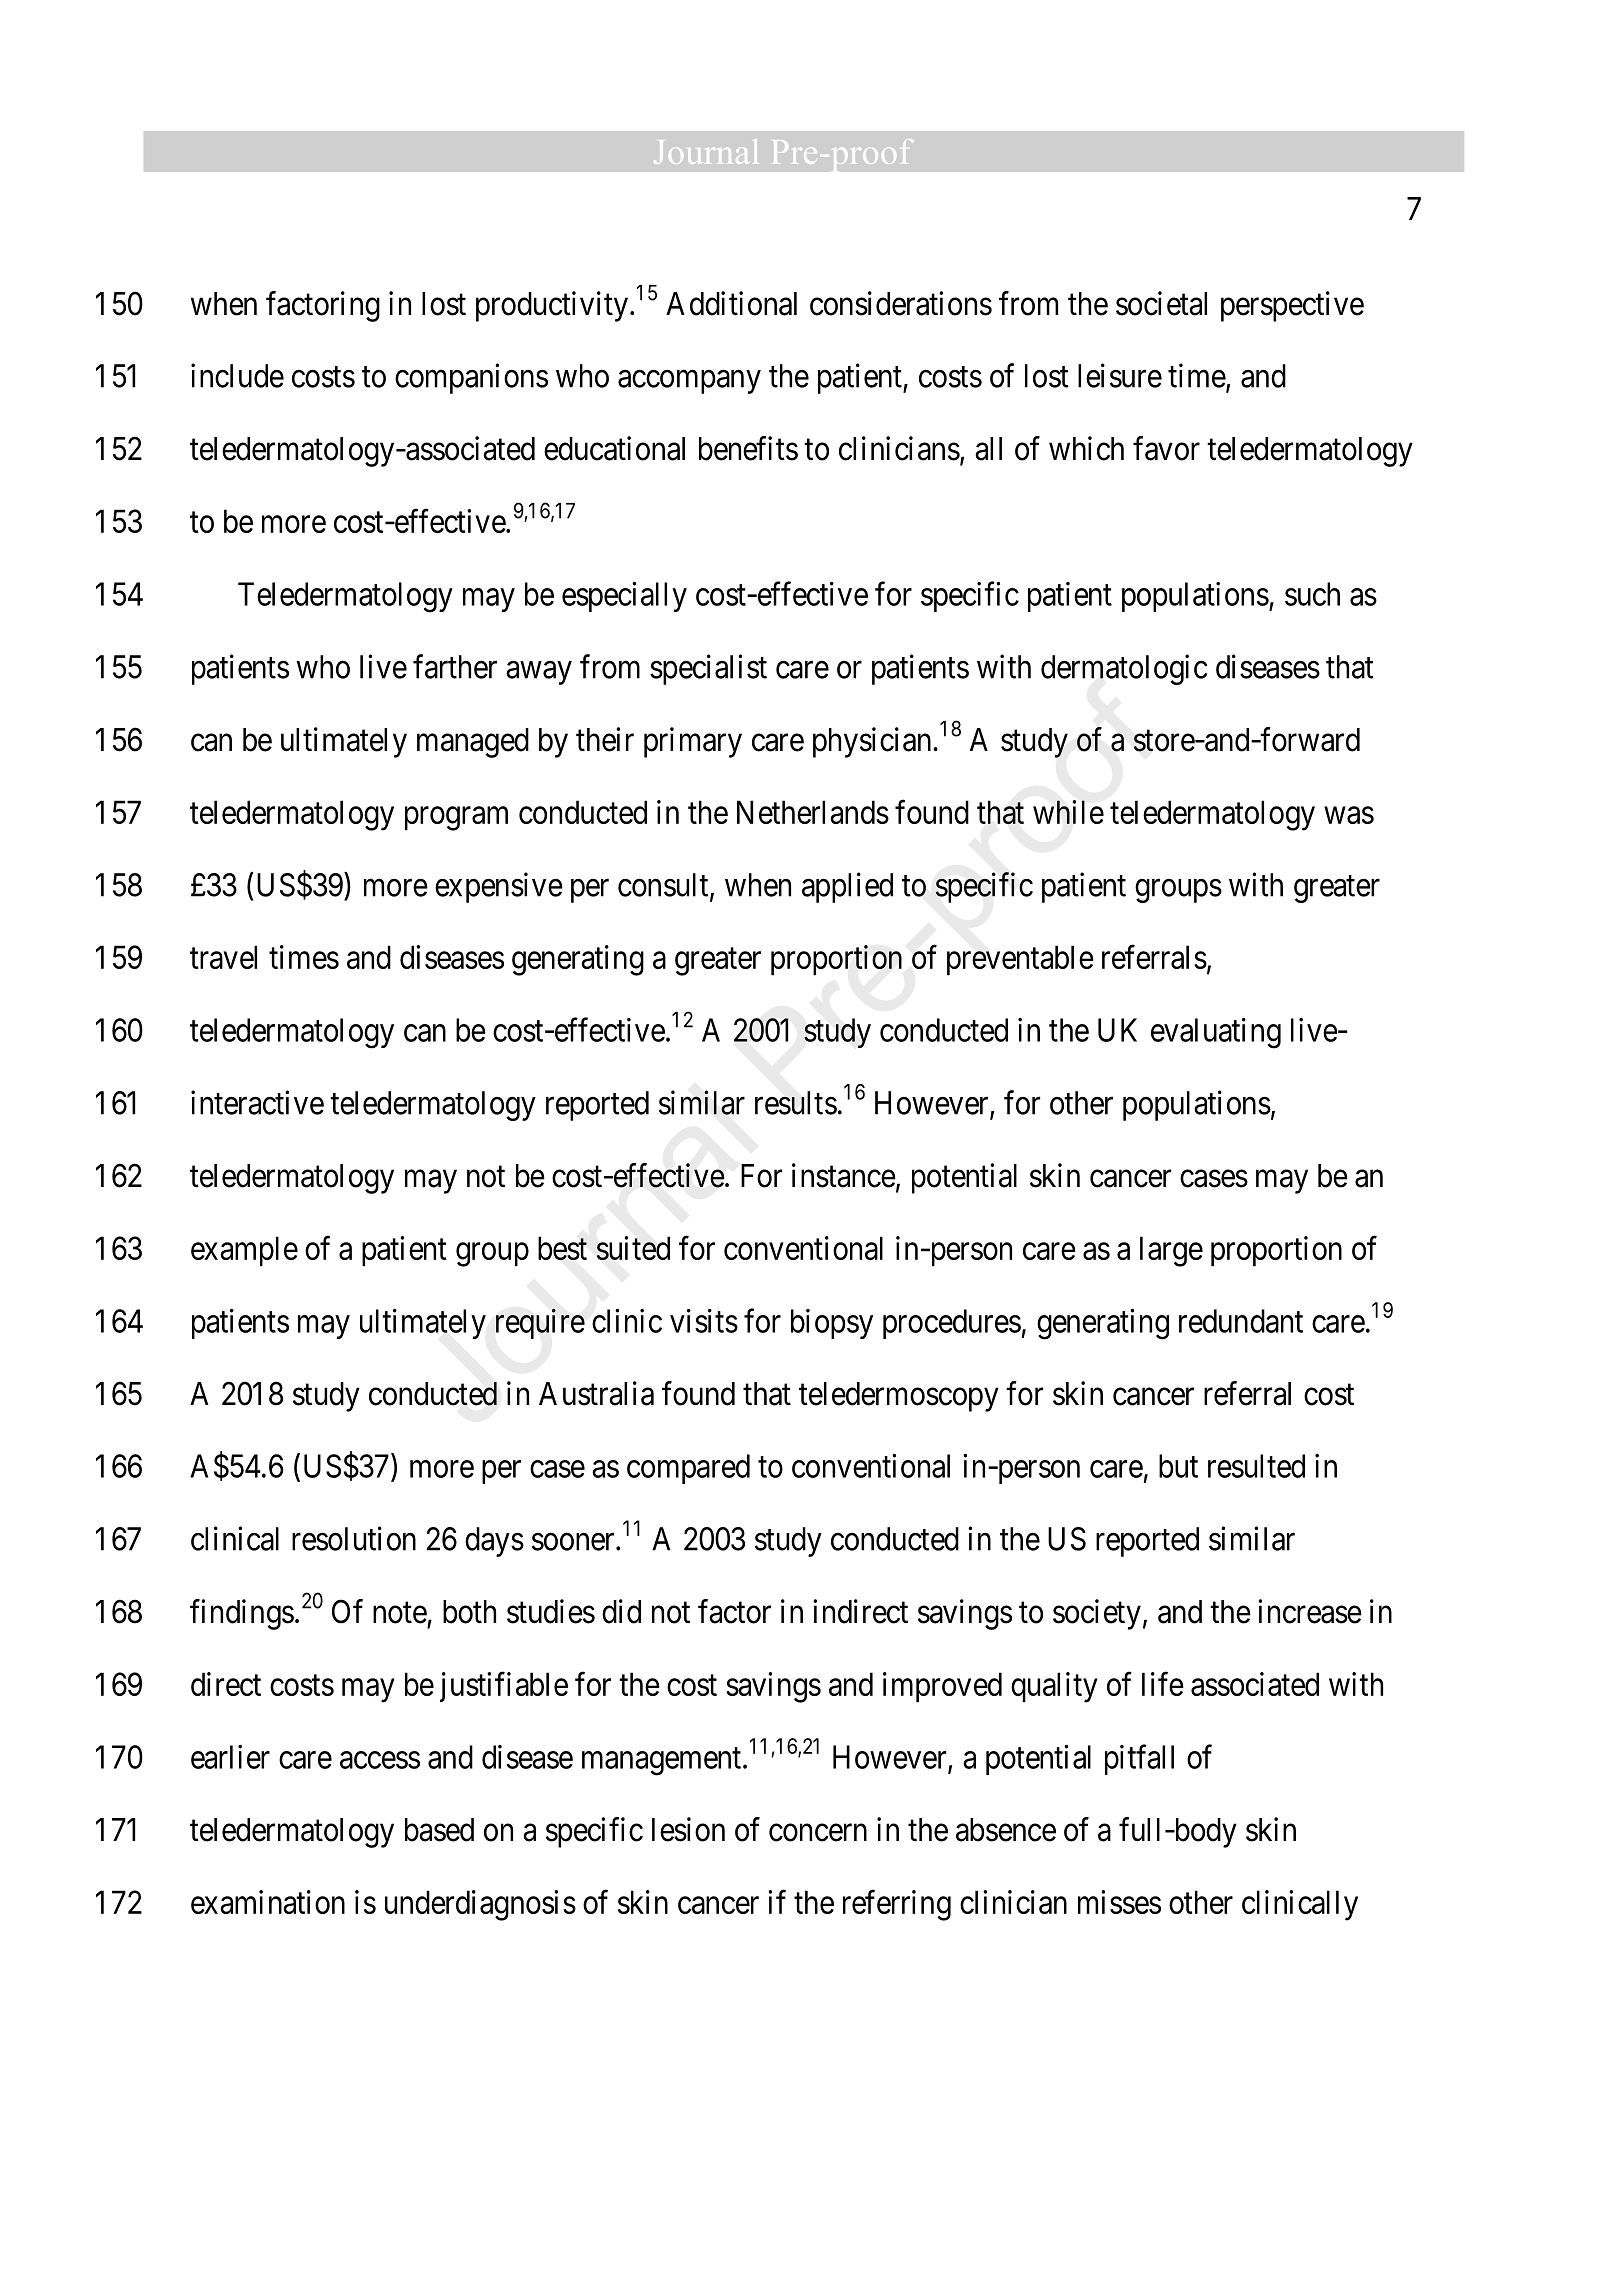 The width and height of the document is (1610, 2278). What do you see at coordinates (731, 303) in the document?
I see `Additional` at bounding box center [731, 303].
